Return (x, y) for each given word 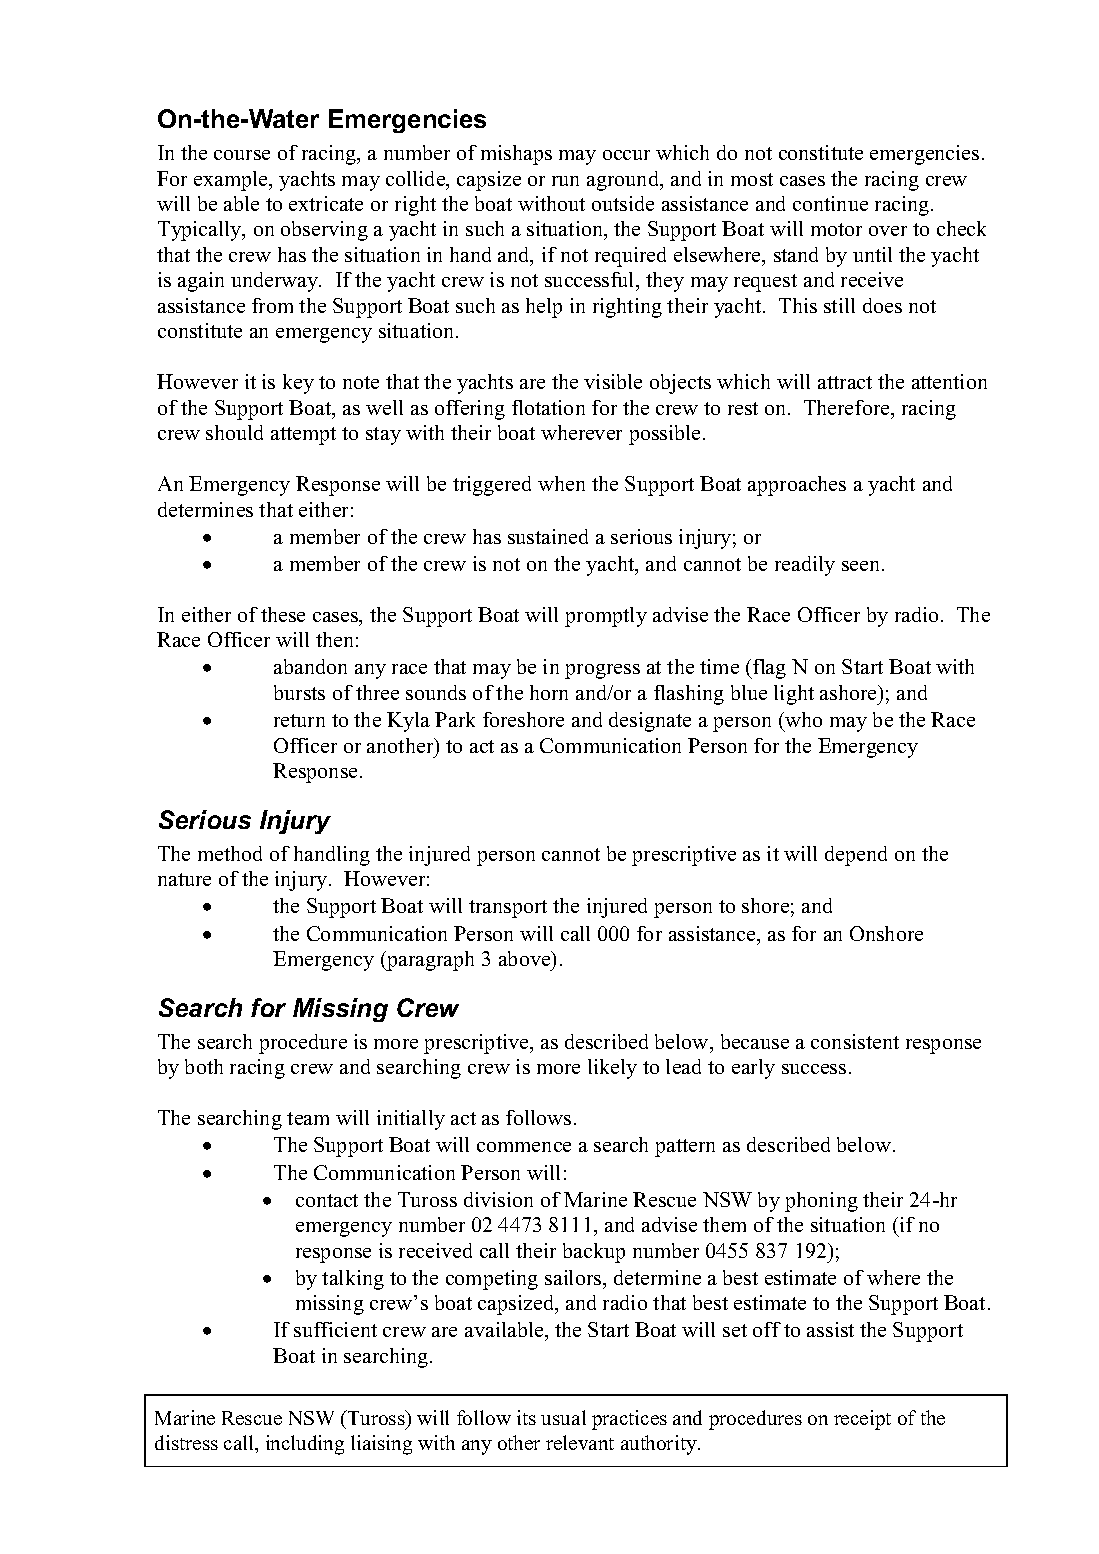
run (565, 181)
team (308, 1118)
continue (830, 203)
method (230, 853)
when (561, 483)
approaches (797, 486)
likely (612, 1069)
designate (650, 722)
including (305, 1445)
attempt (303, 436)
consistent (855, 1041)
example (232, 181)
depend (856, 856)
